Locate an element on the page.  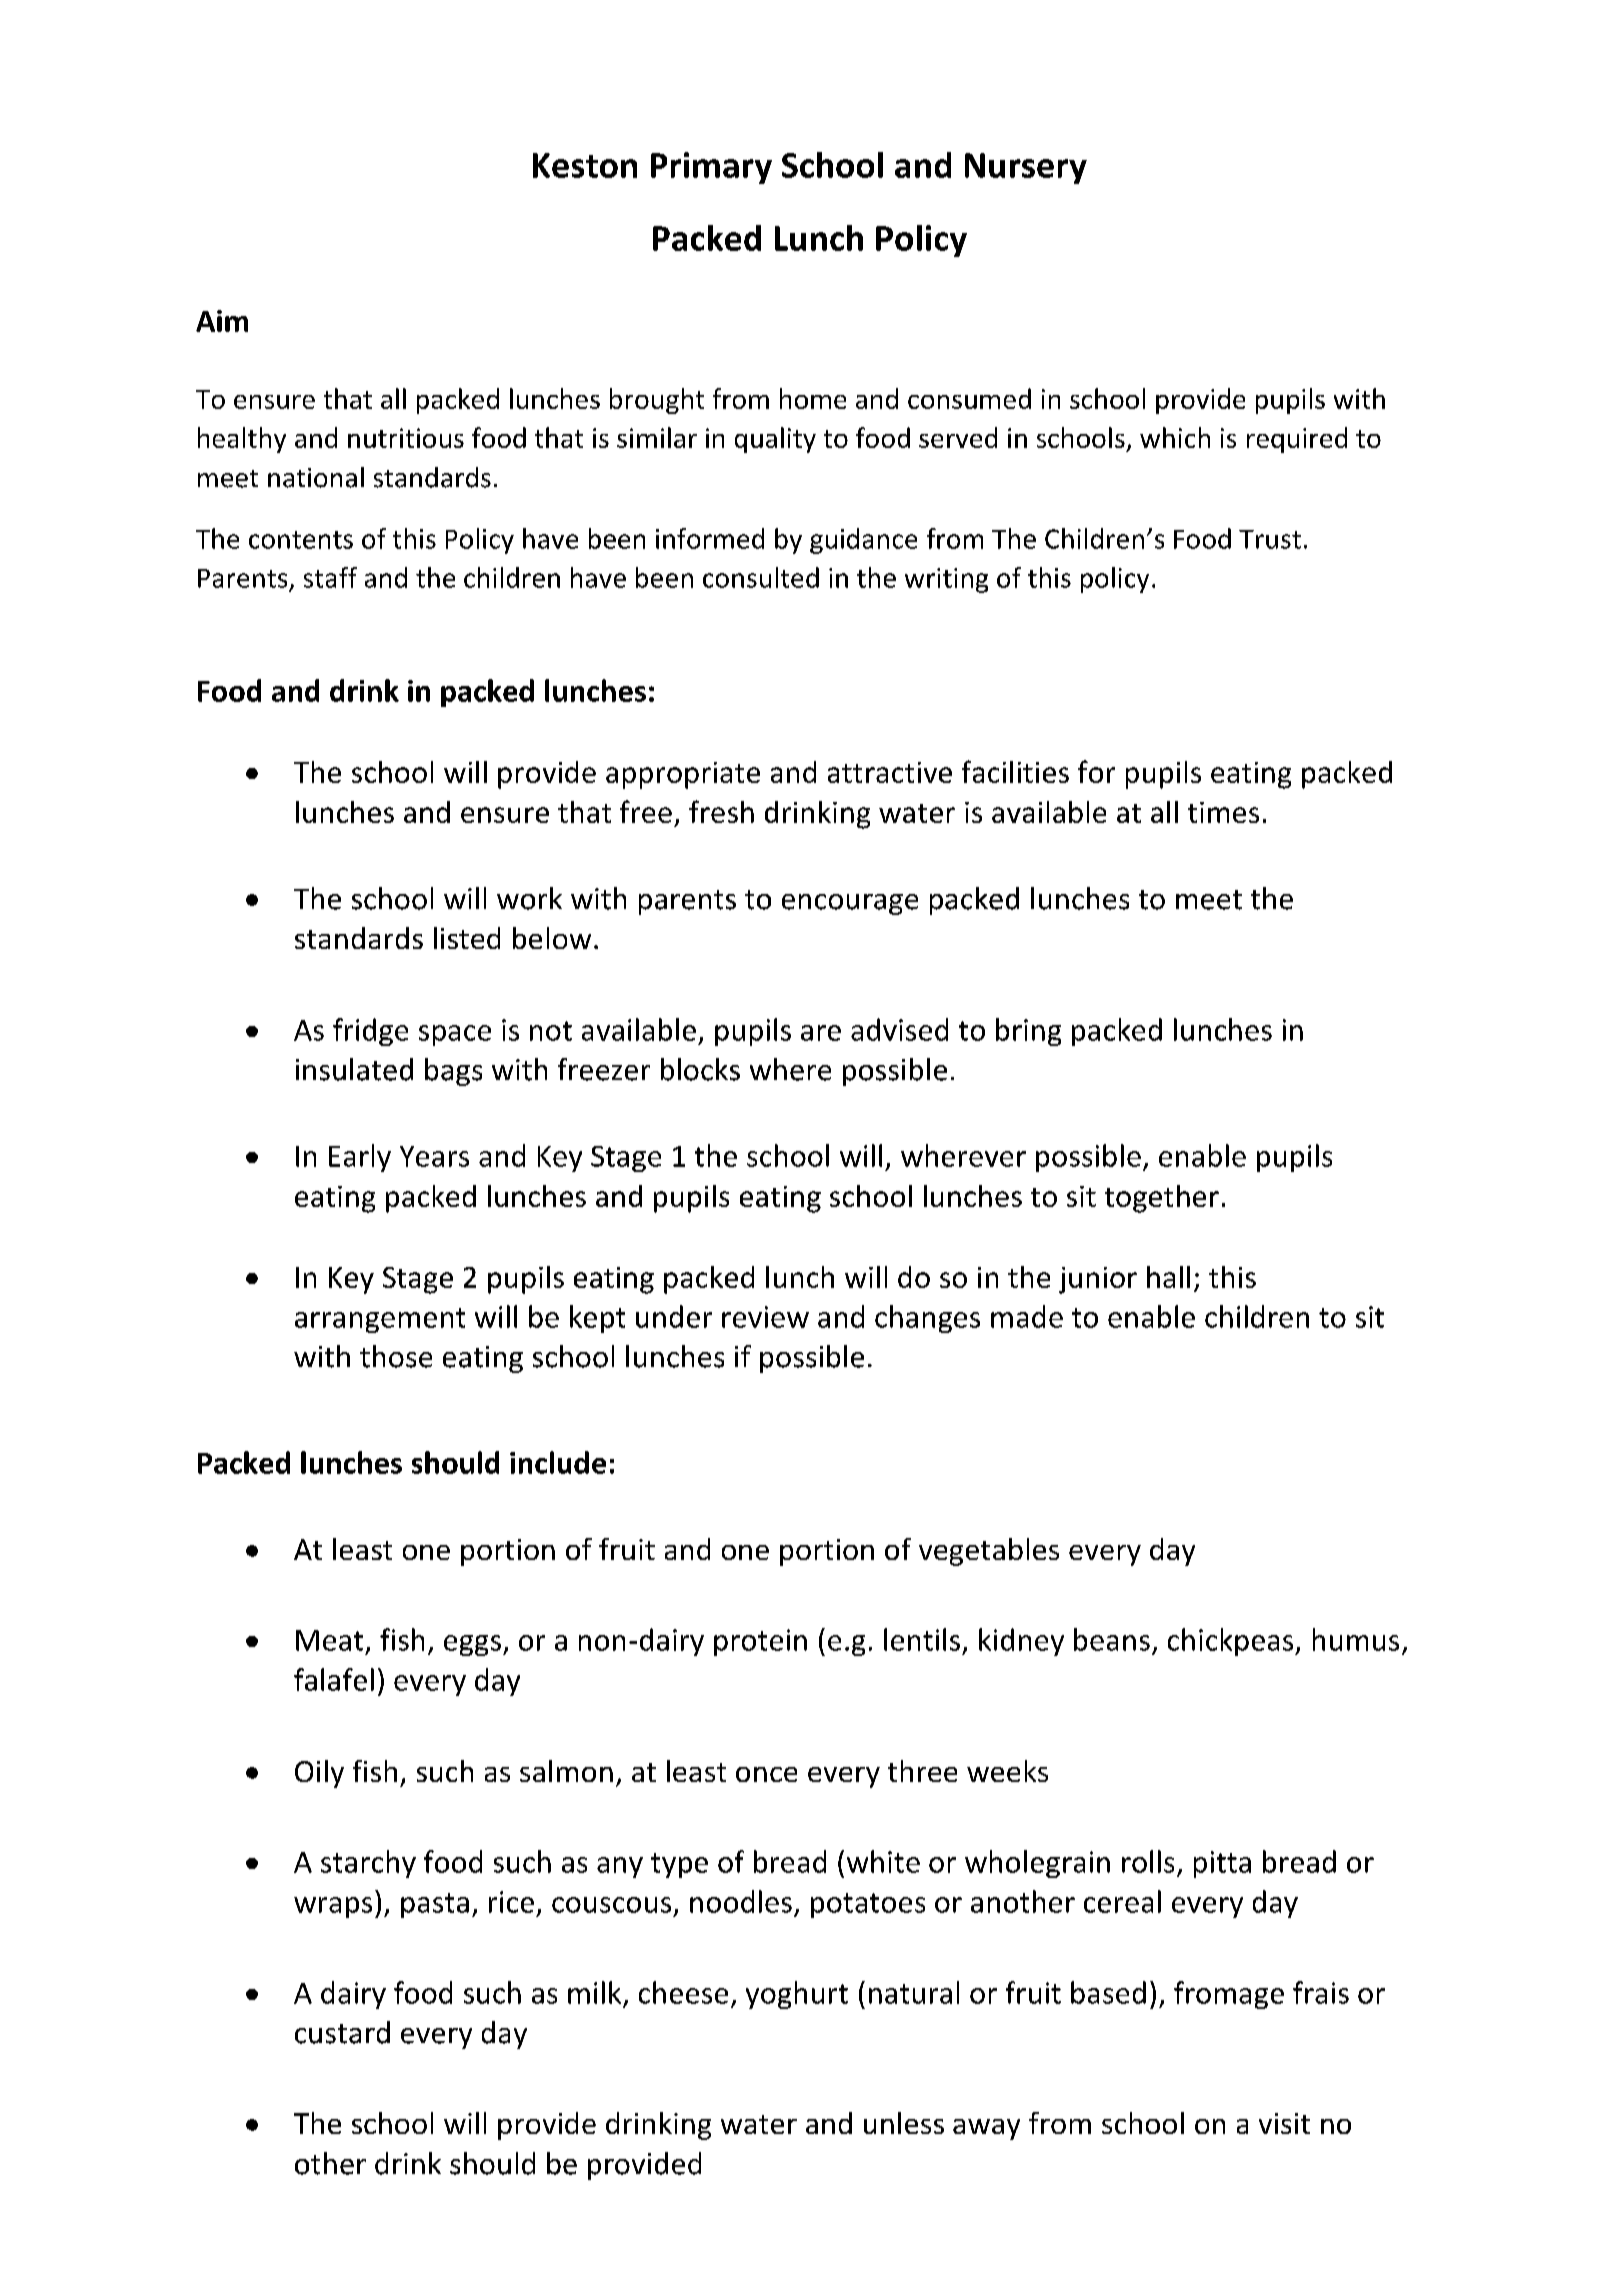
protein is located at coordinates (760, 1642).
